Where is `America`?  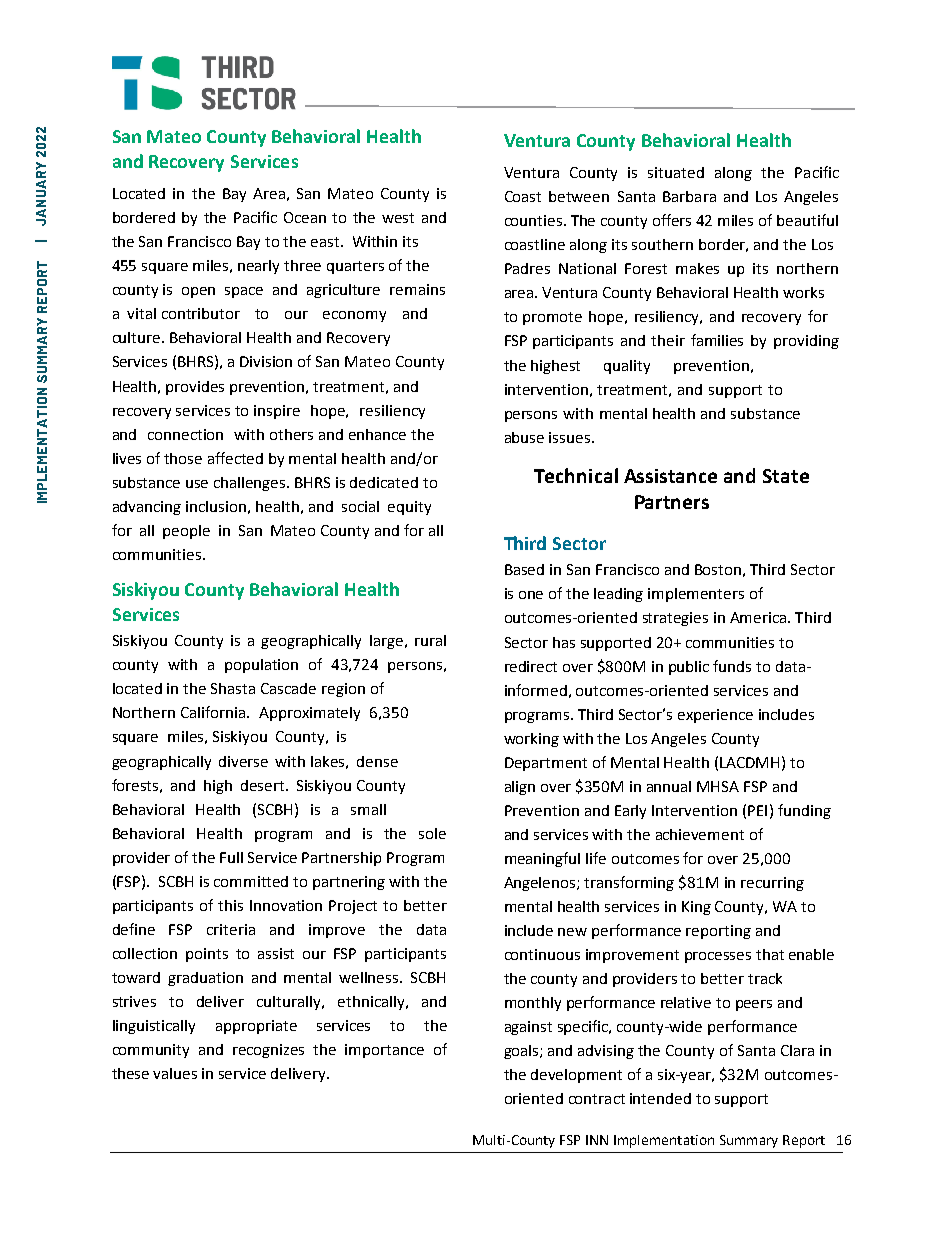 America is located at coordinates (759, 617).
